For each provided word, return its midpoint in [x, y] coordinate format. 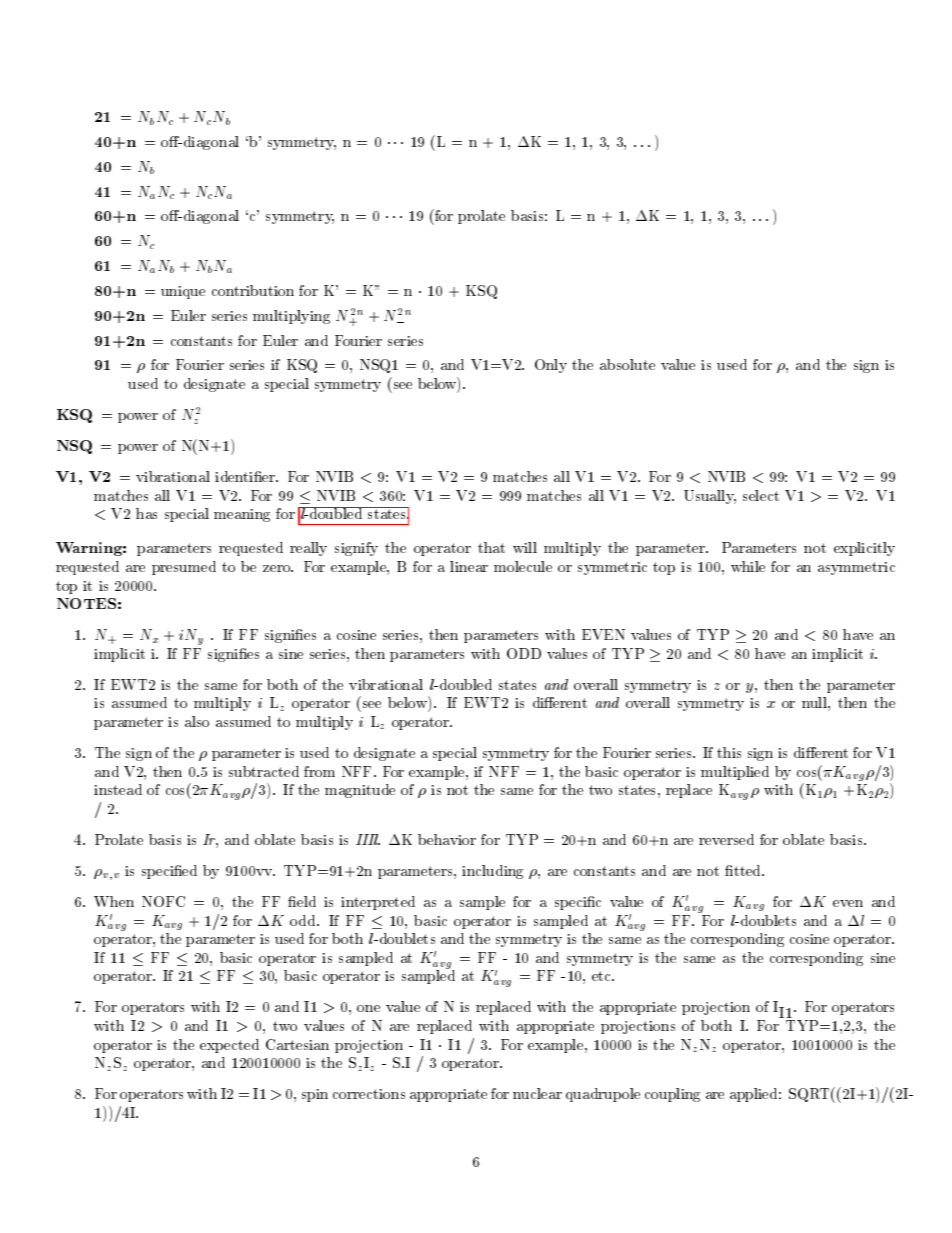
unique [183, 292]
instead [118, 789]
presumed [184, 568]
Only [551, 366]
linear [469, 566]
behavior [447, 839]
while [748, 566]
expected [229, 1046]
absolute [627, 364]
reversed [726, 839]
